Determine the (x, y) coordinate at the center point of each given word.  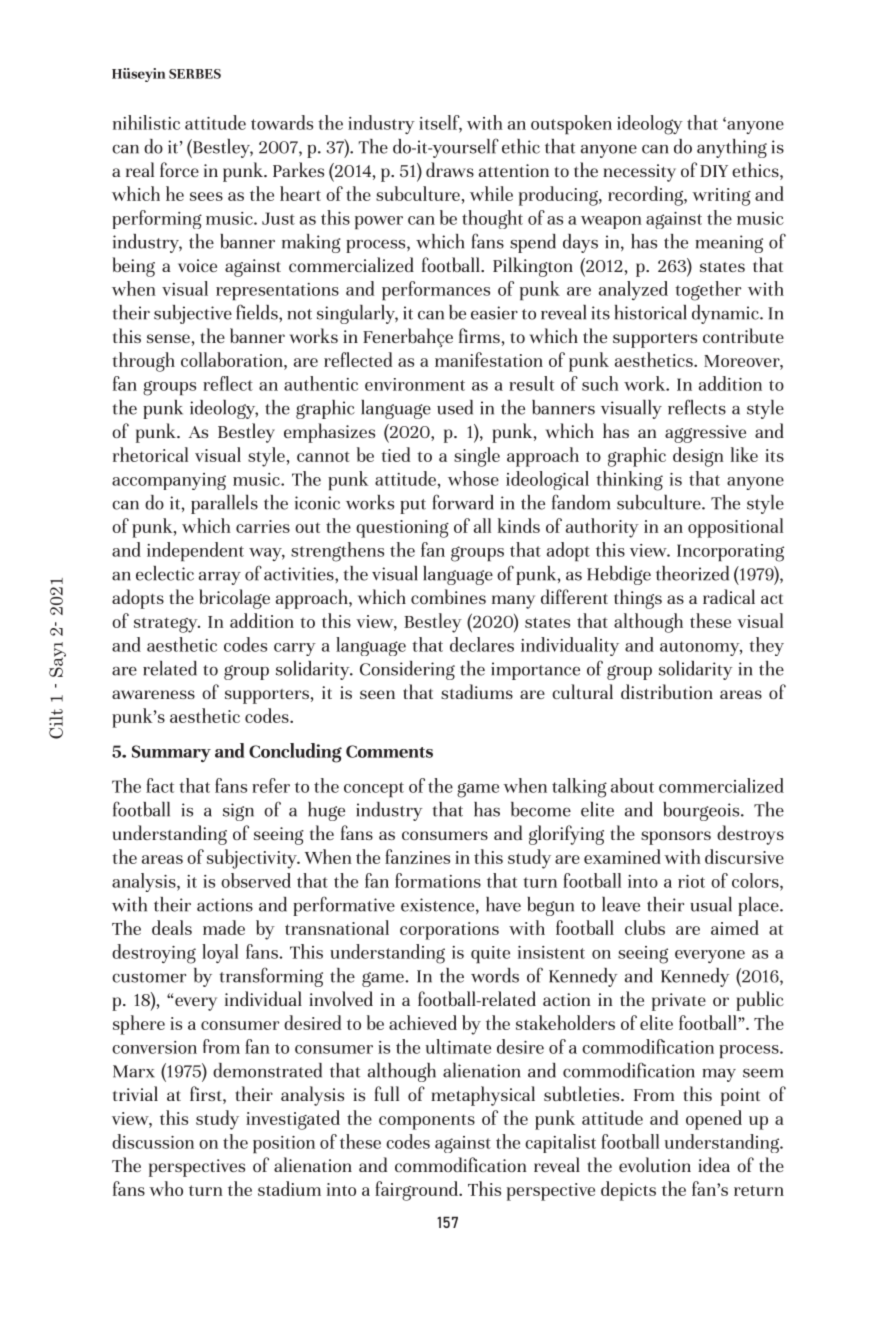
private (679, 1002)
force (179, 169)
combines (448, 596)
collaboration (233, 359)
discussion (153, 1141)
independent (195, 552)
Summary (171, 753)
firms (479, 335)
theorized (692, 573)
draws (450, 169)
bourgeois (702, 811)
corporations (449, 931)
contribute (743, 335)
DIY (714, 171)
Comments (389, 751)
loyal (220, 953)
